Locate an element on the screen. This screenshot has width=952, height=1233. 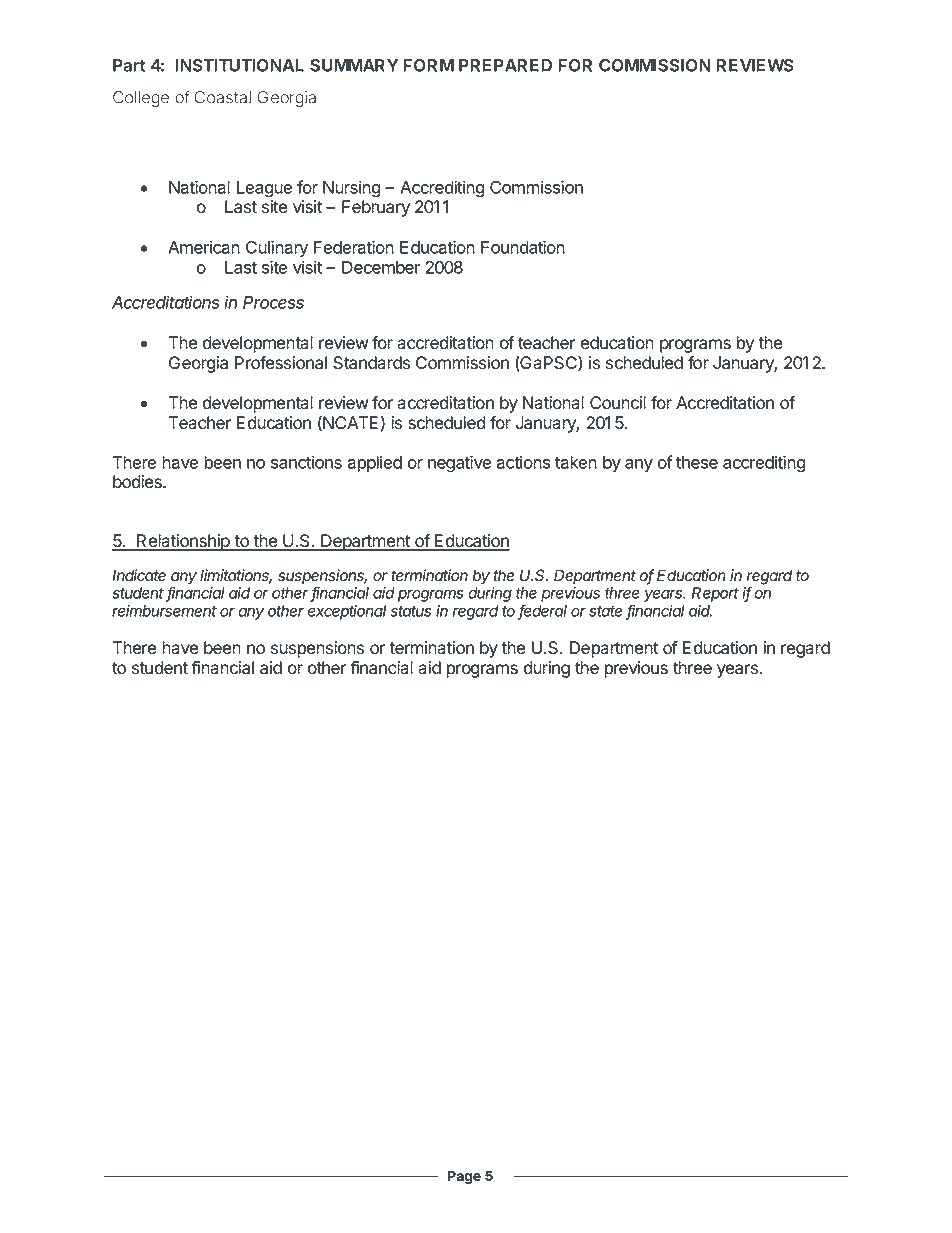
PREPARED is located at coordinates (505, 65).
